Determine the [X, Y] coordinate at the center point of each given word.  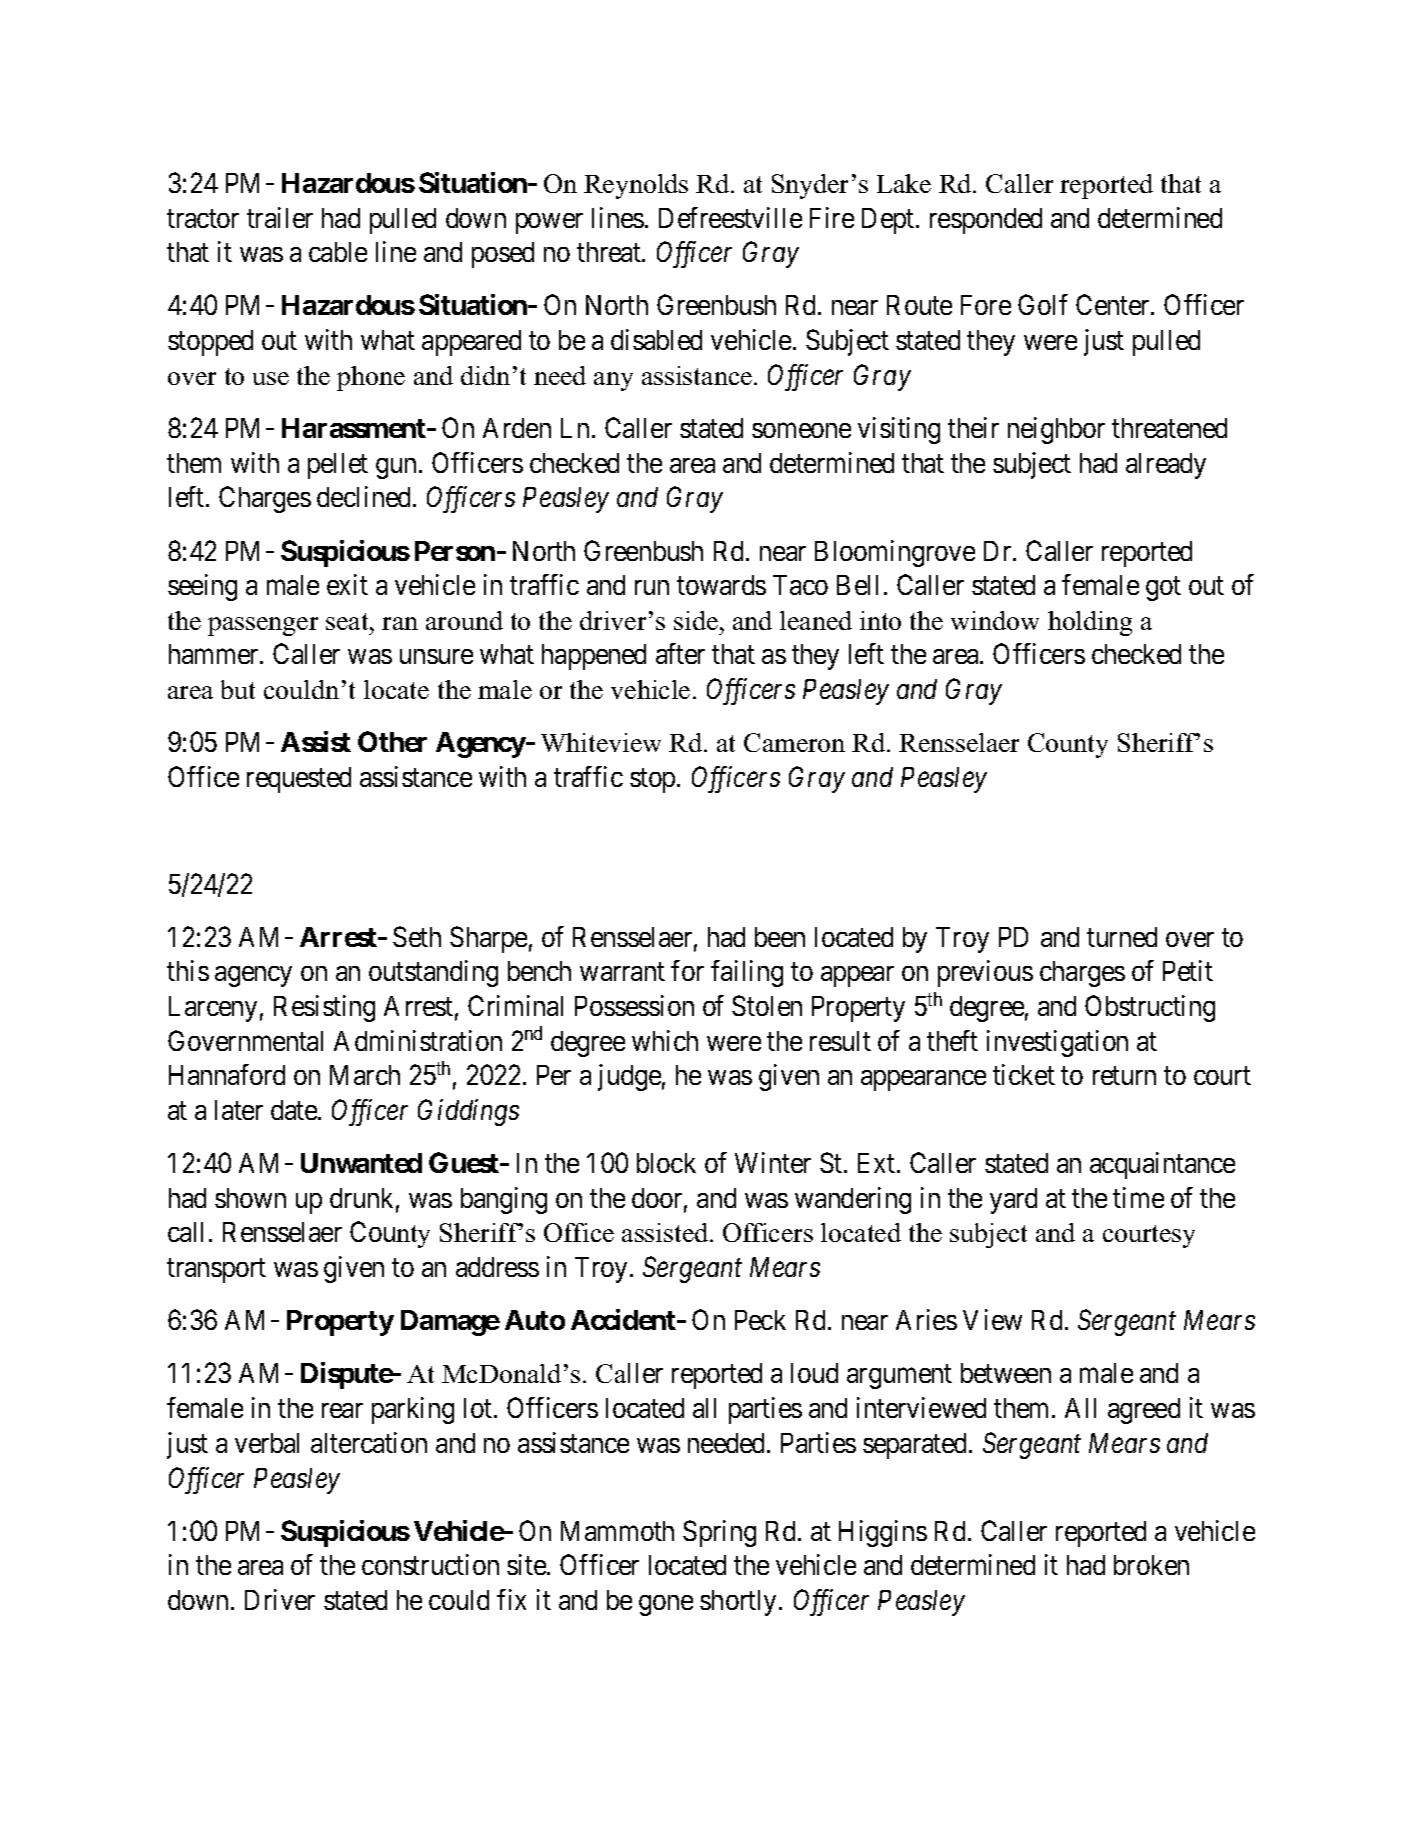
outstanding [433, 973]
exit [347, 584]
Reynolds [636, 186]
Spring [719, 1533]
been [780, 937]
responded [986, 221]
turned [1122, 937]
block [666, 1163]
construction [430, 1564]
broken [1151, 1565]
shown [250, 1198]
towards [721, 585]
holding [1090, 623]
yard [1013, 1201]
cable [338, 252]
